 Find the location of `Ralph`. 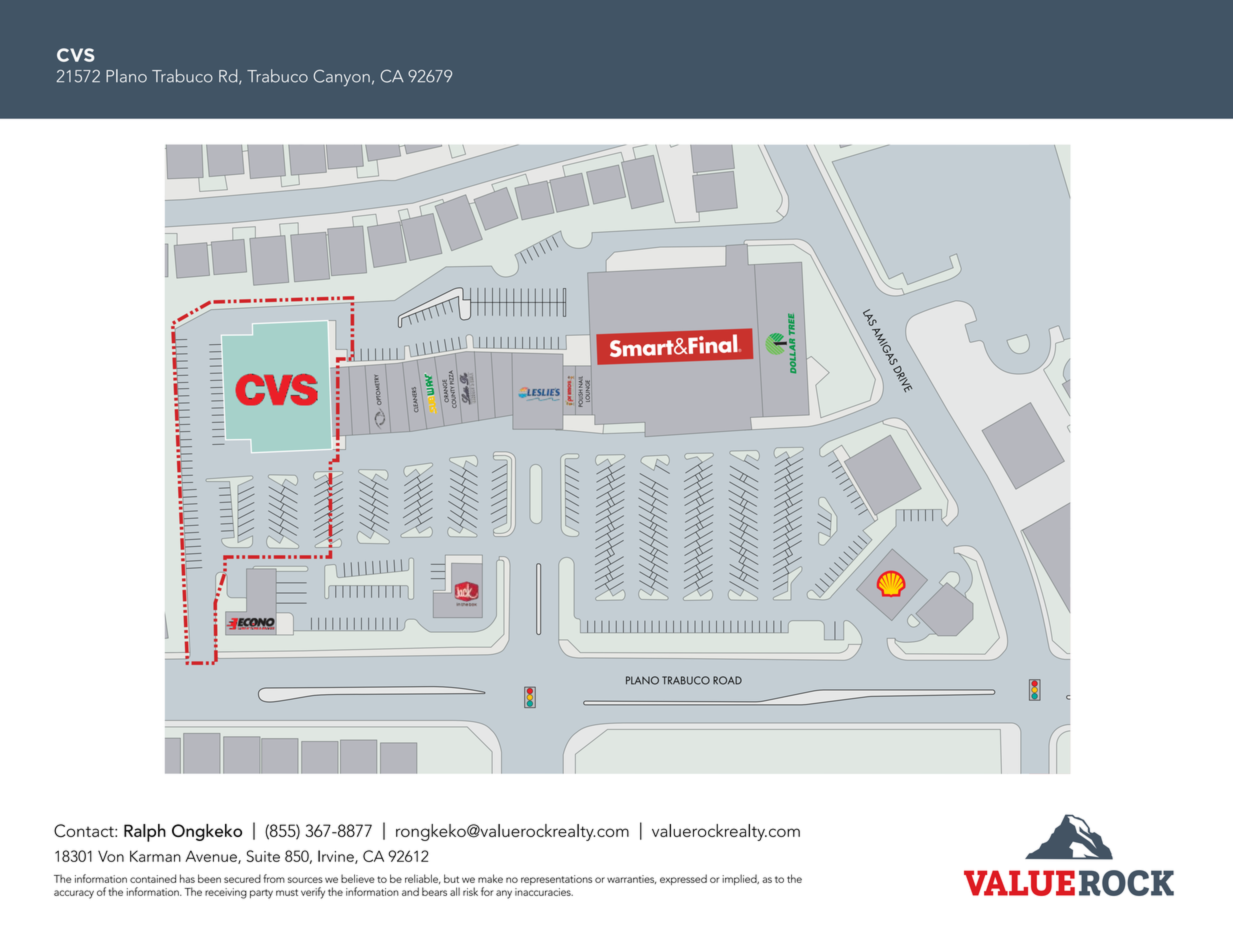

Ralph is located at coordinates (145, 833).
